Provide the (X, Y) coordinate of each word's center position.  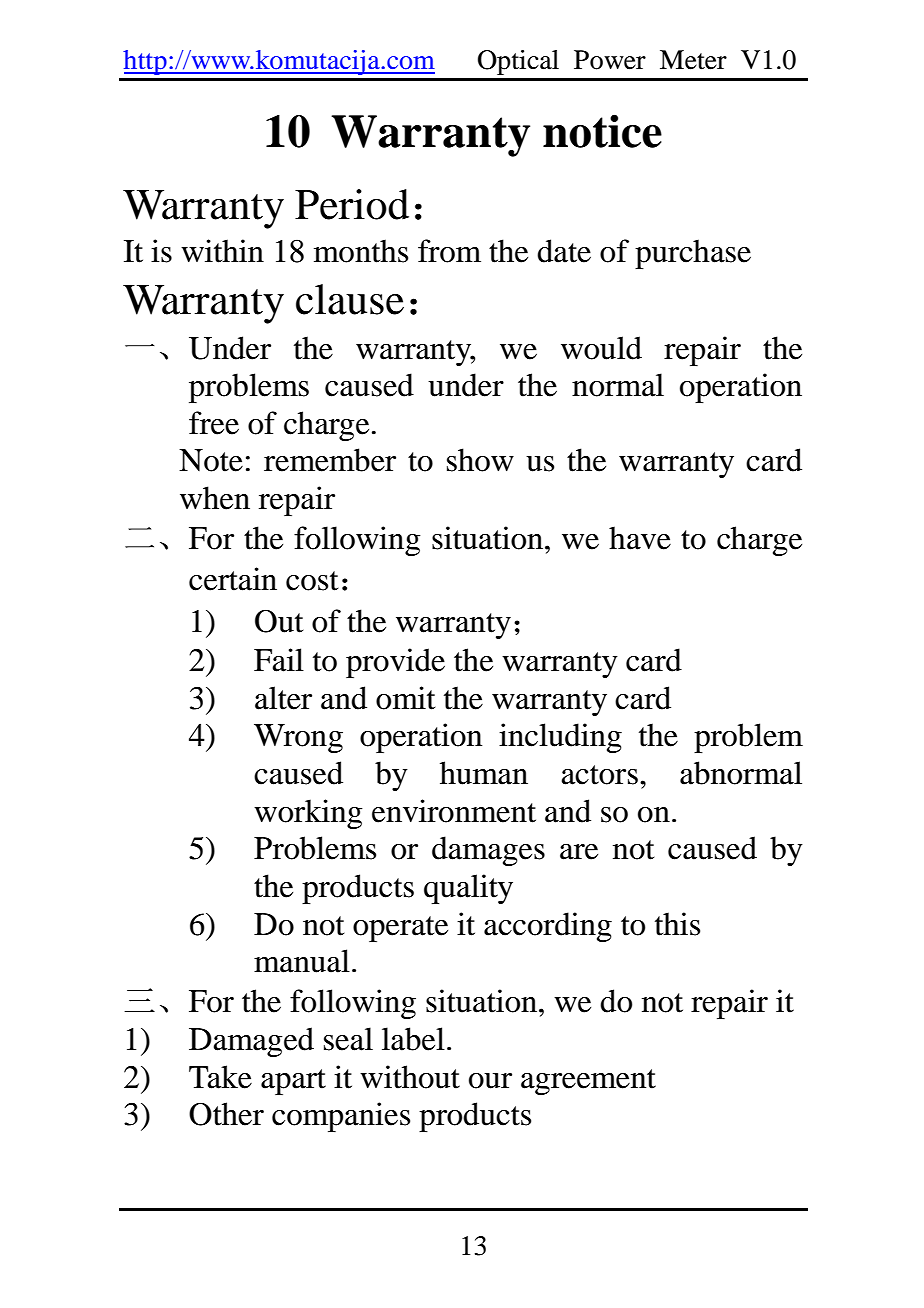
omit (405, 698)
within (222, 251)
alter (283, 698)
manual (302, 961)
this (677, 924)
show (480, 460)
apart (293, 1082)
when (215, 498)
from (449, 251)
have (640, 538)
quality (468, 889)
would (601, 348)
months (361, 251)
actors (600, 775)
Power (610, 60)
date (564, 251)
